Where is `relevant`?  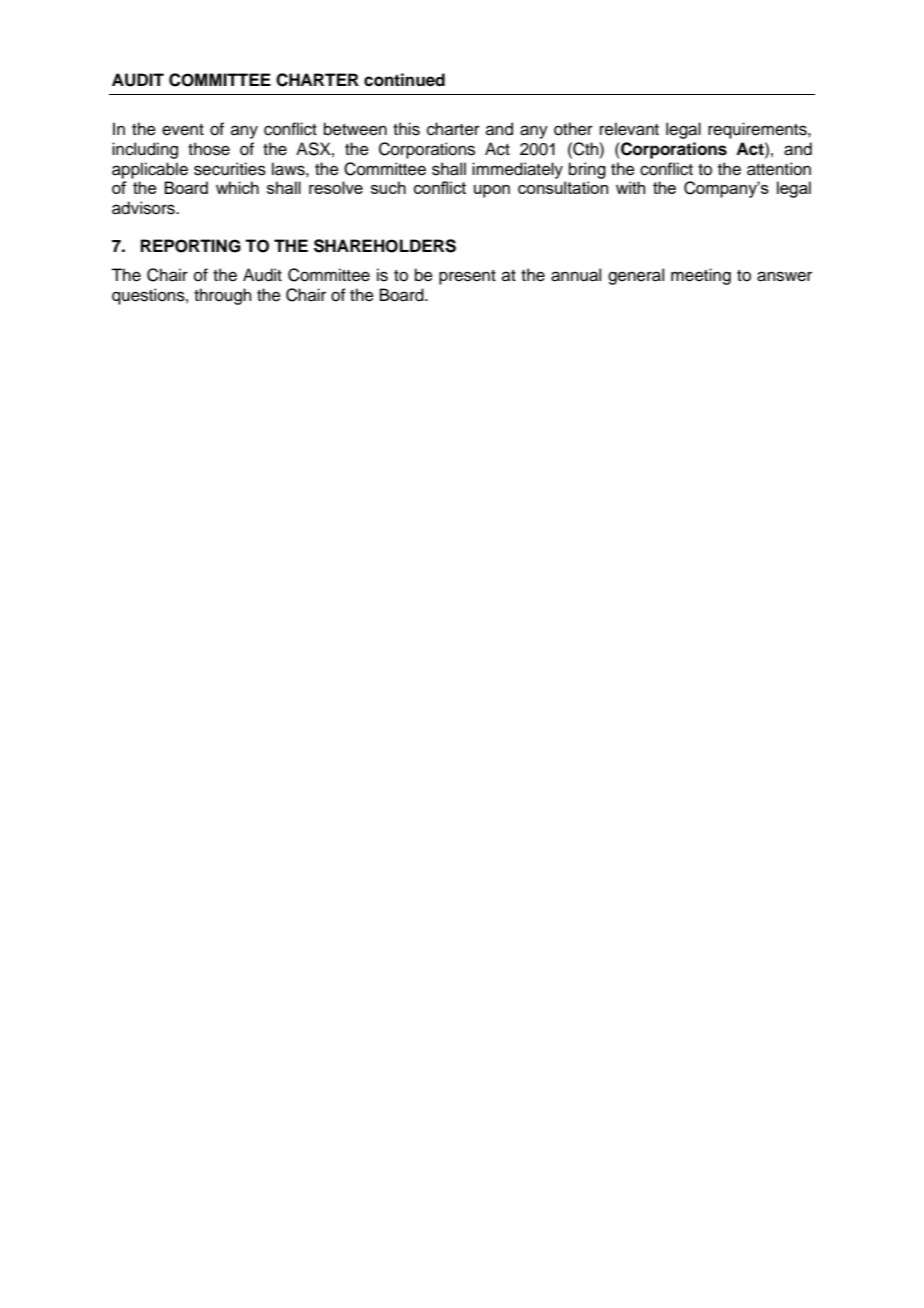
relevant is located at coordinates (629, 129).
